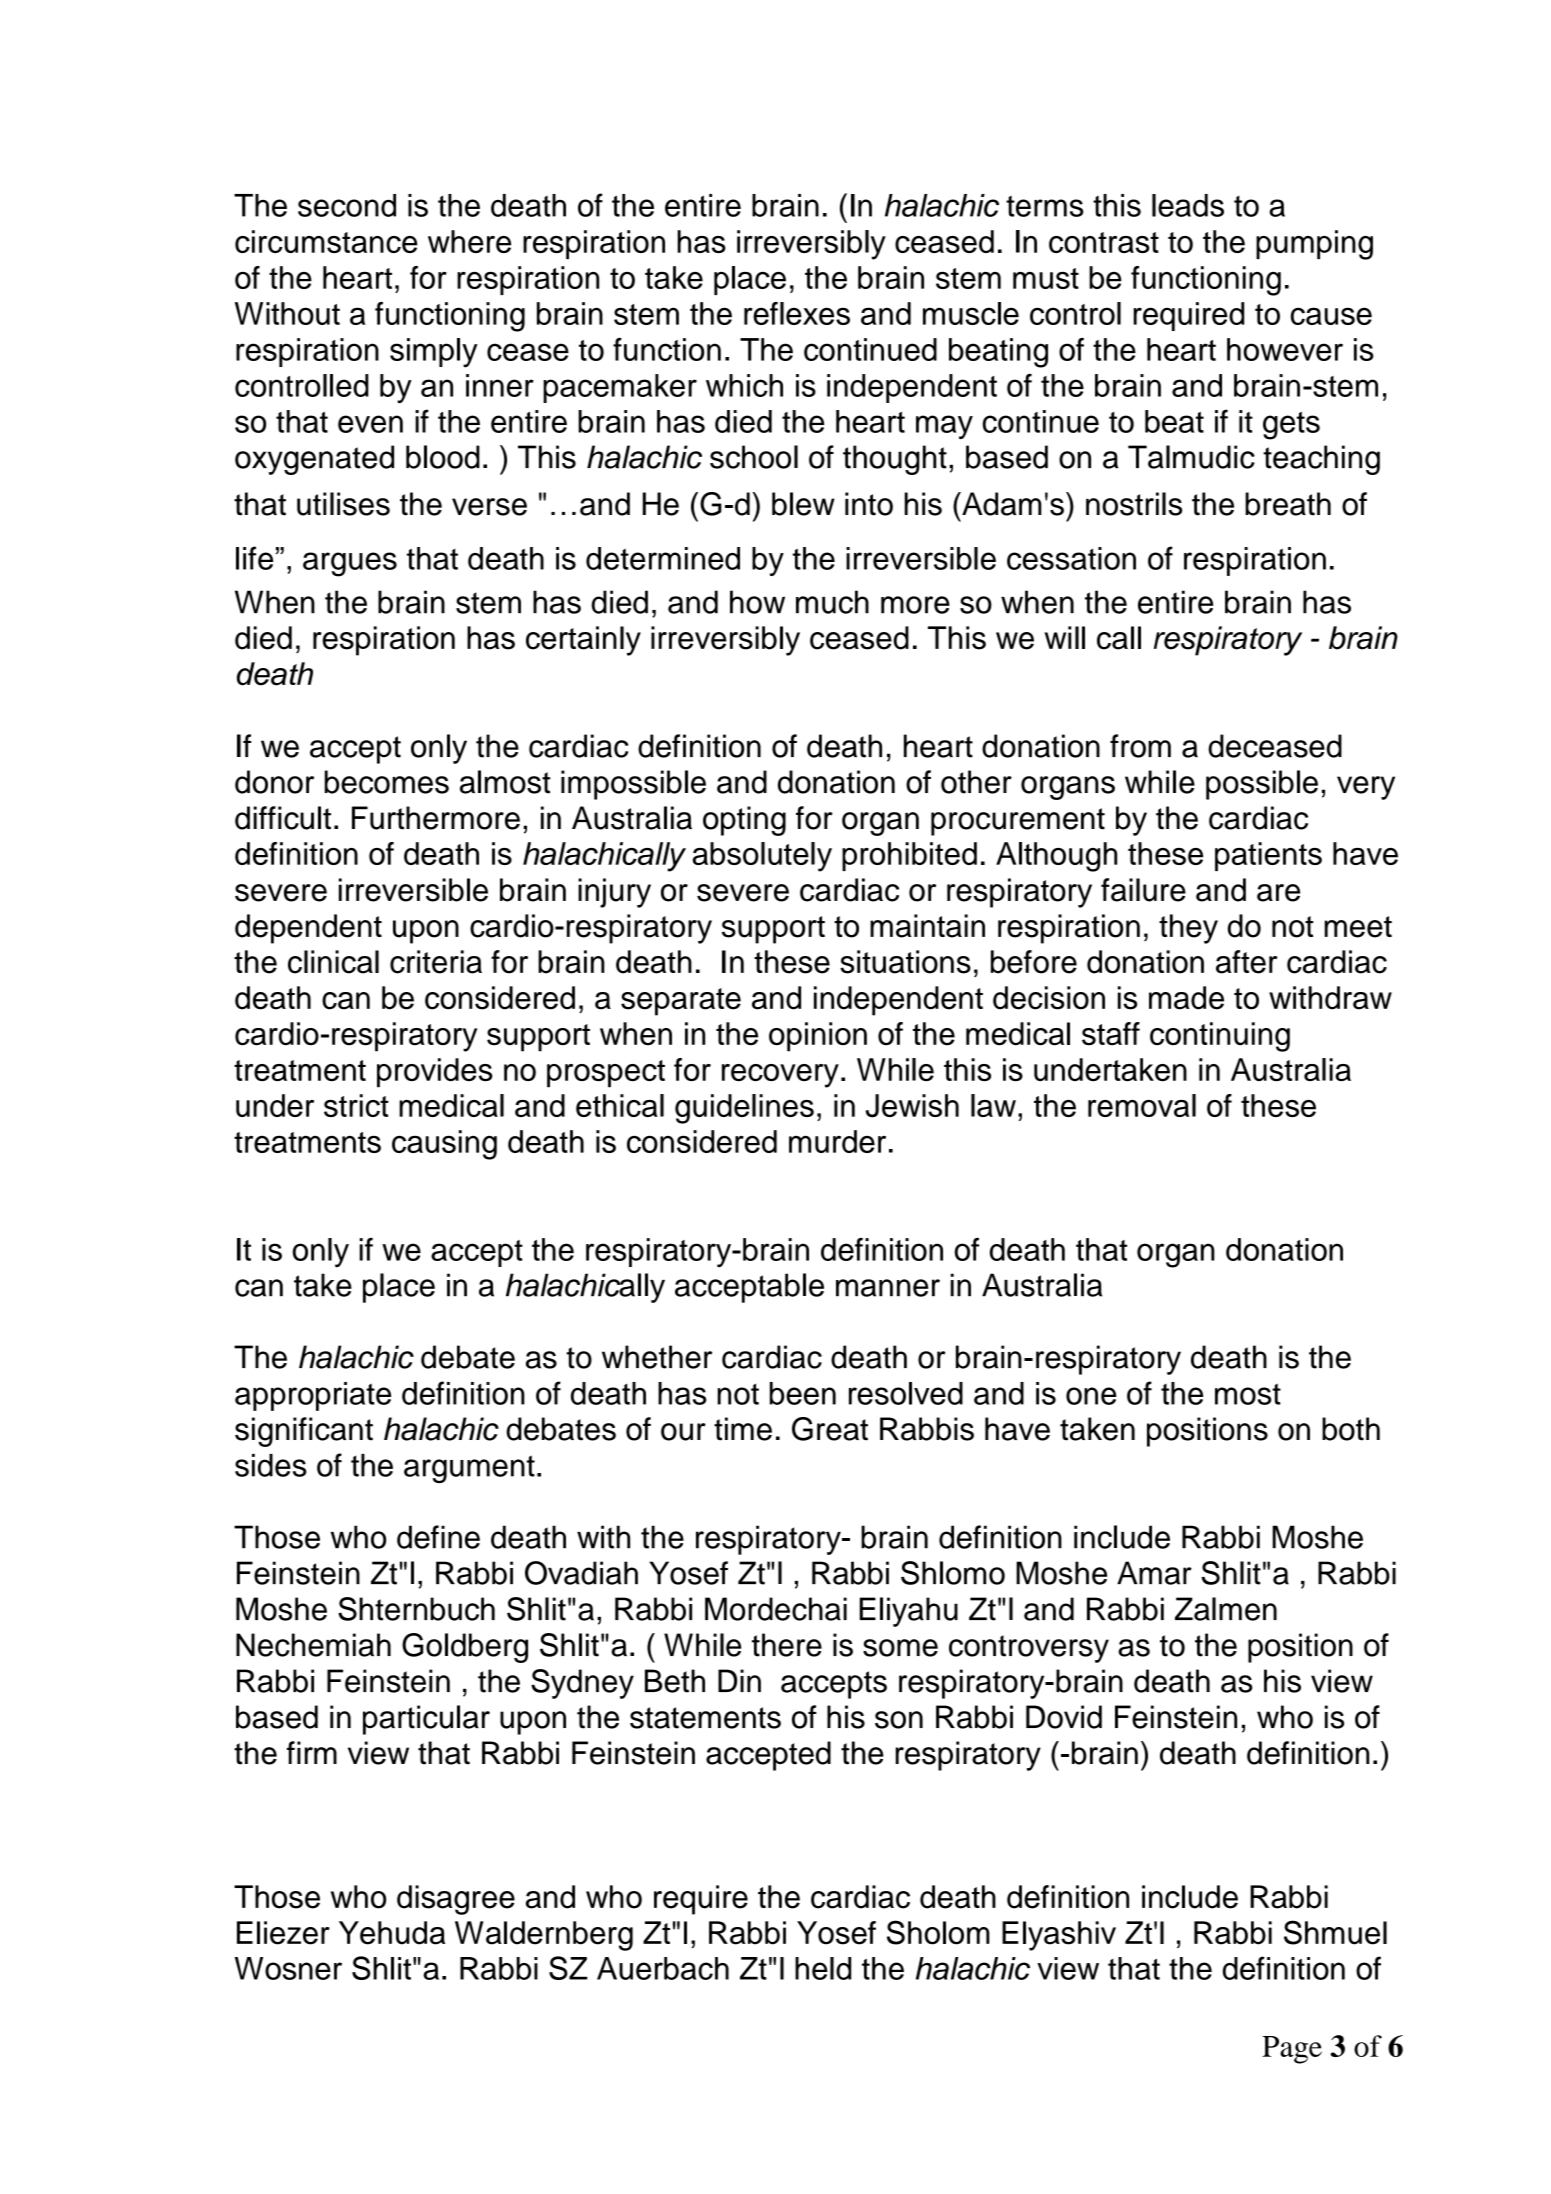 Image resolution: width=1551 pixels, height=2194 pixels. I want to click on circumstance, so click(326, 241).
